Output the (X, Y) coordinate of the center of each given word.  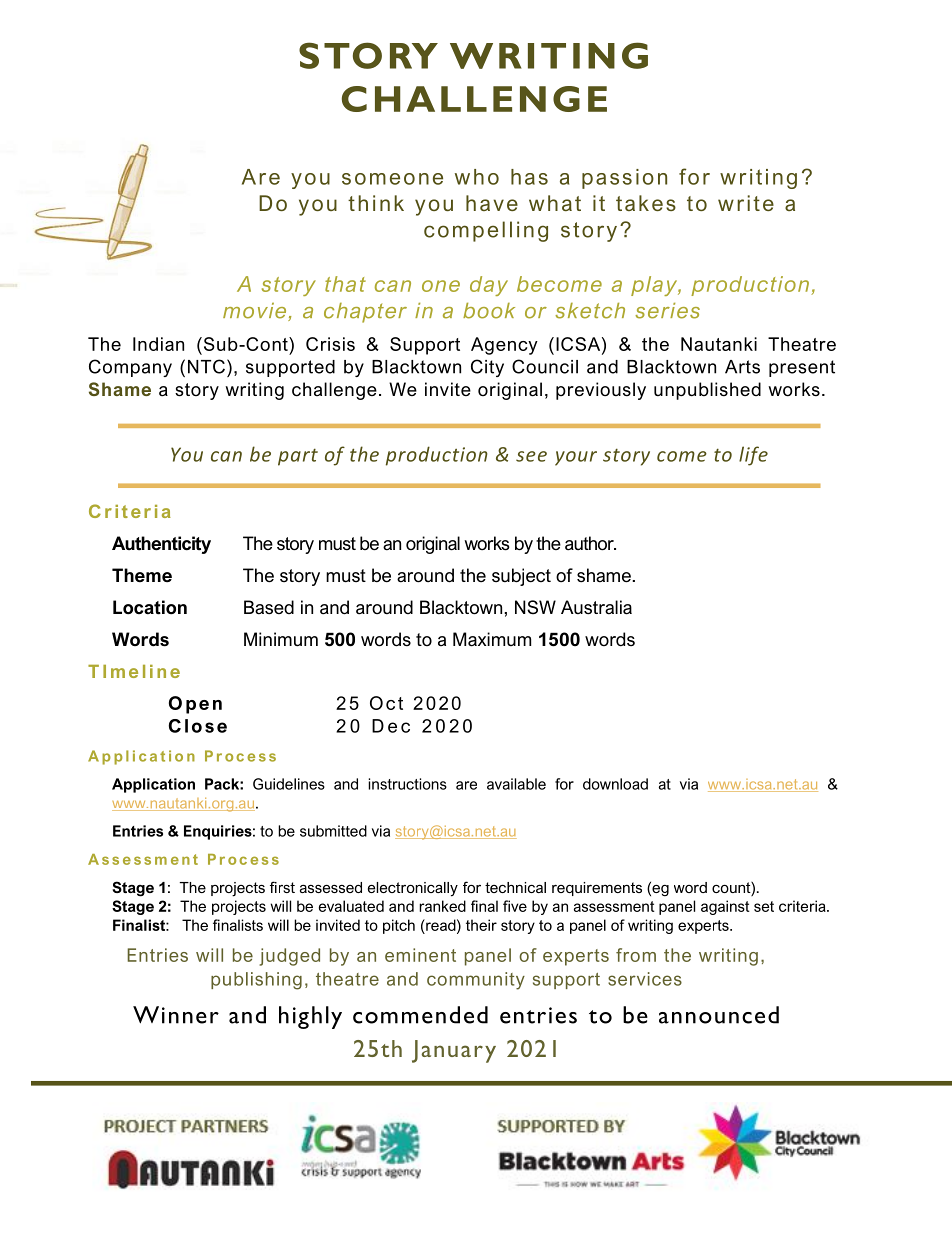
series (667, 311)
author (590, 543)
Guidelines (289, 784)
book (489, 311)
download (615, 784)
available (516, 784)
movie (256, 312)
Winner (176, 1015)
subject (521, 577)
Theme (142, 575)
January (454, 1051)
